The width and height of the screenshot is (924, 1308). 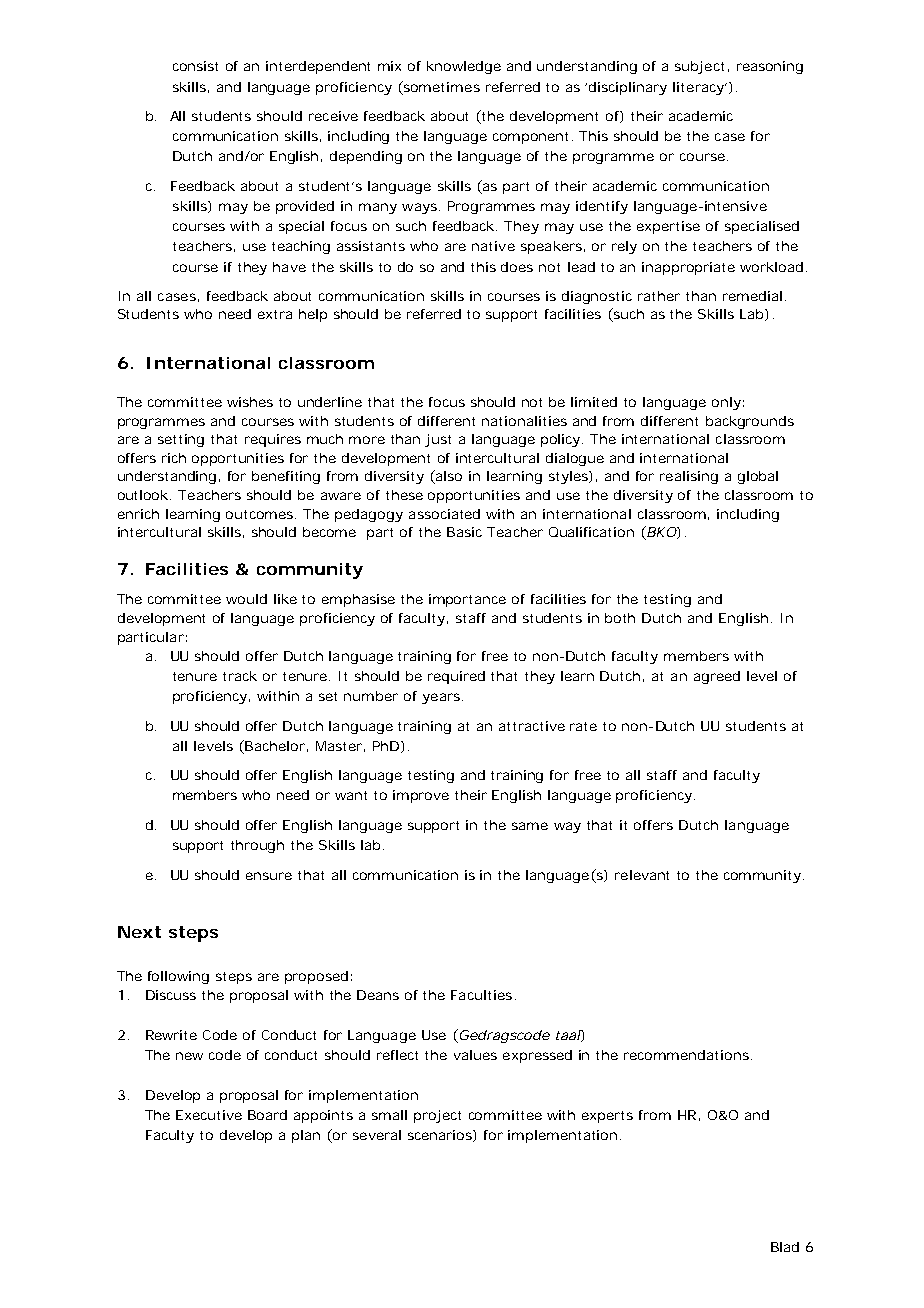 What do you see at coordinates (700, 88) in the screenshot?
I see `literacy` at bounding box center [700, 88].
